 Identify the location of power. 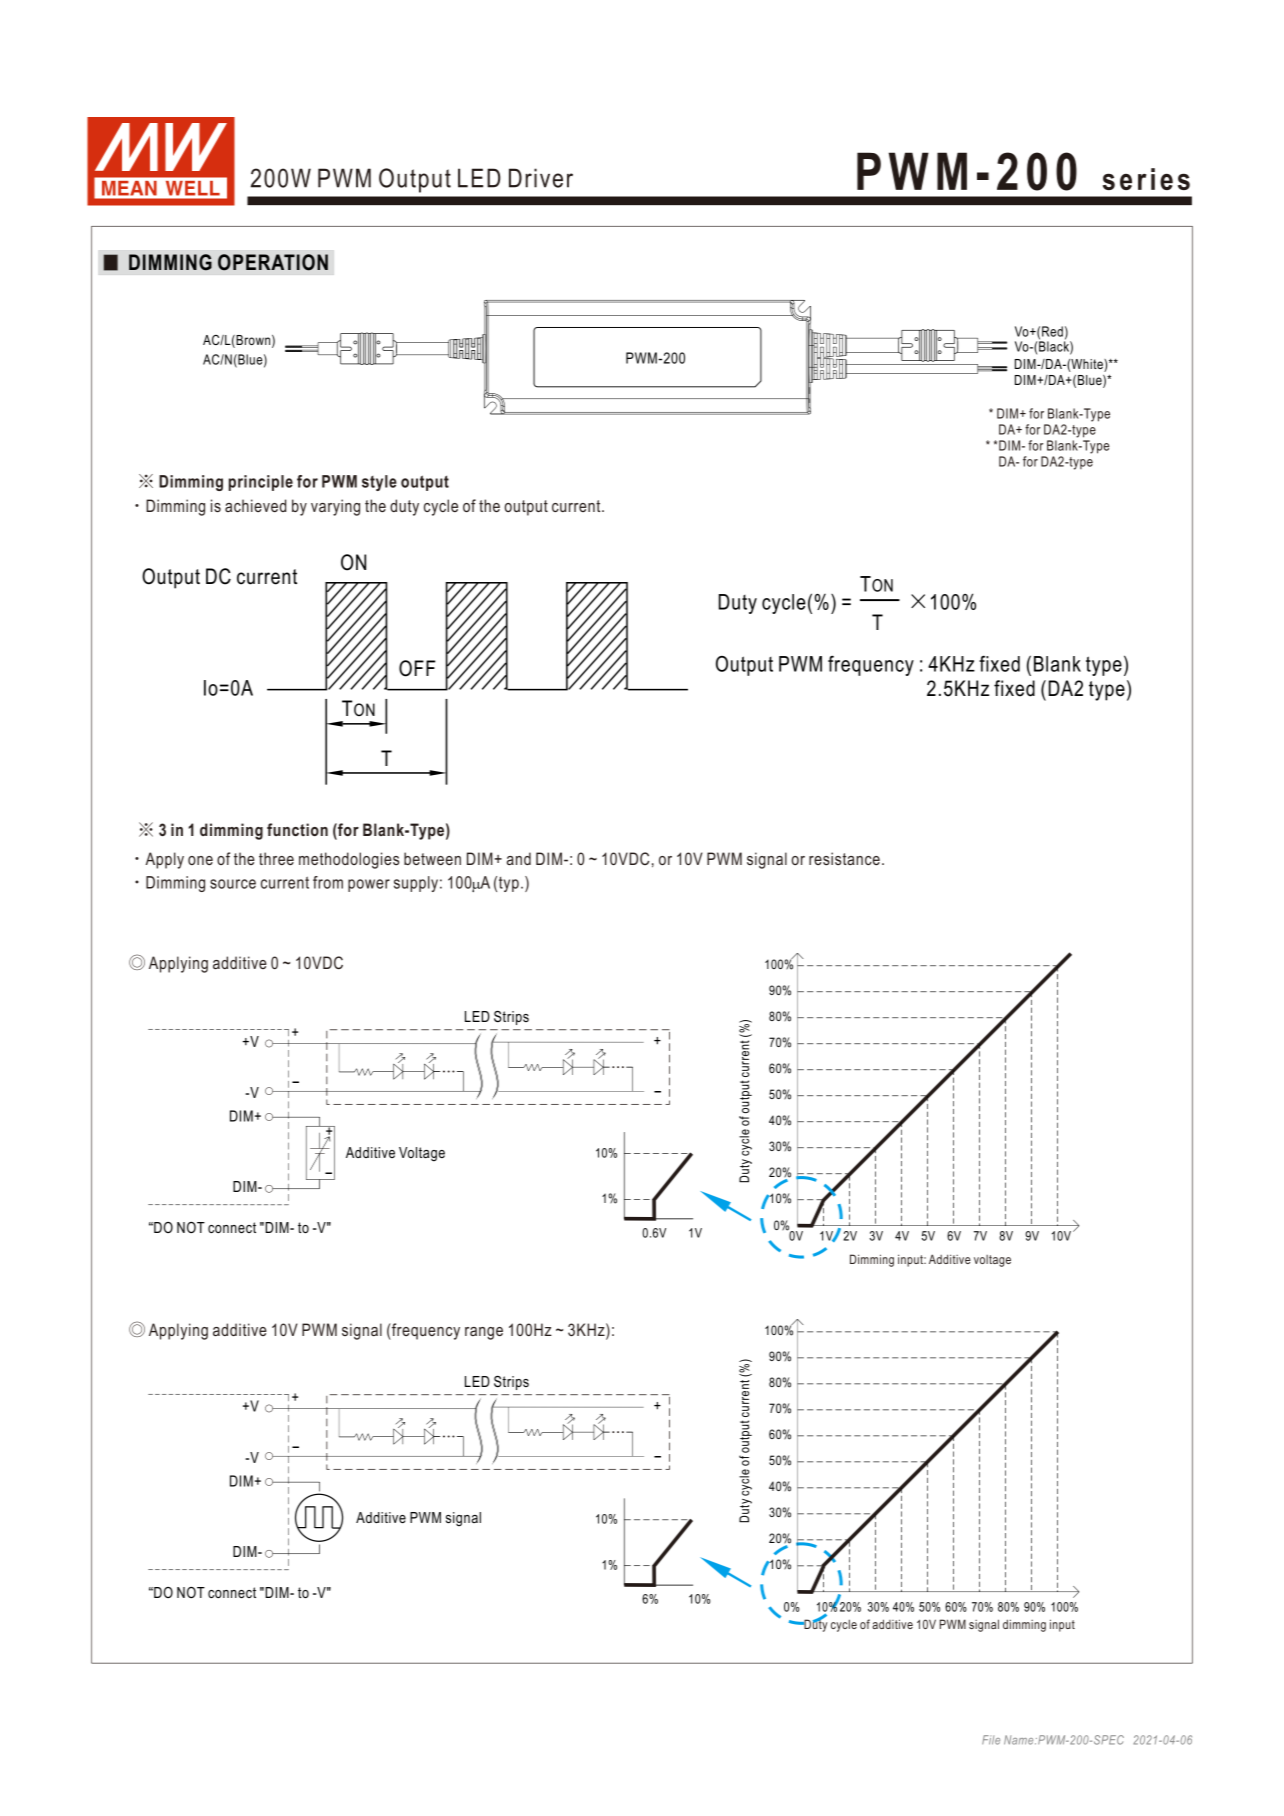
(369, 885).
